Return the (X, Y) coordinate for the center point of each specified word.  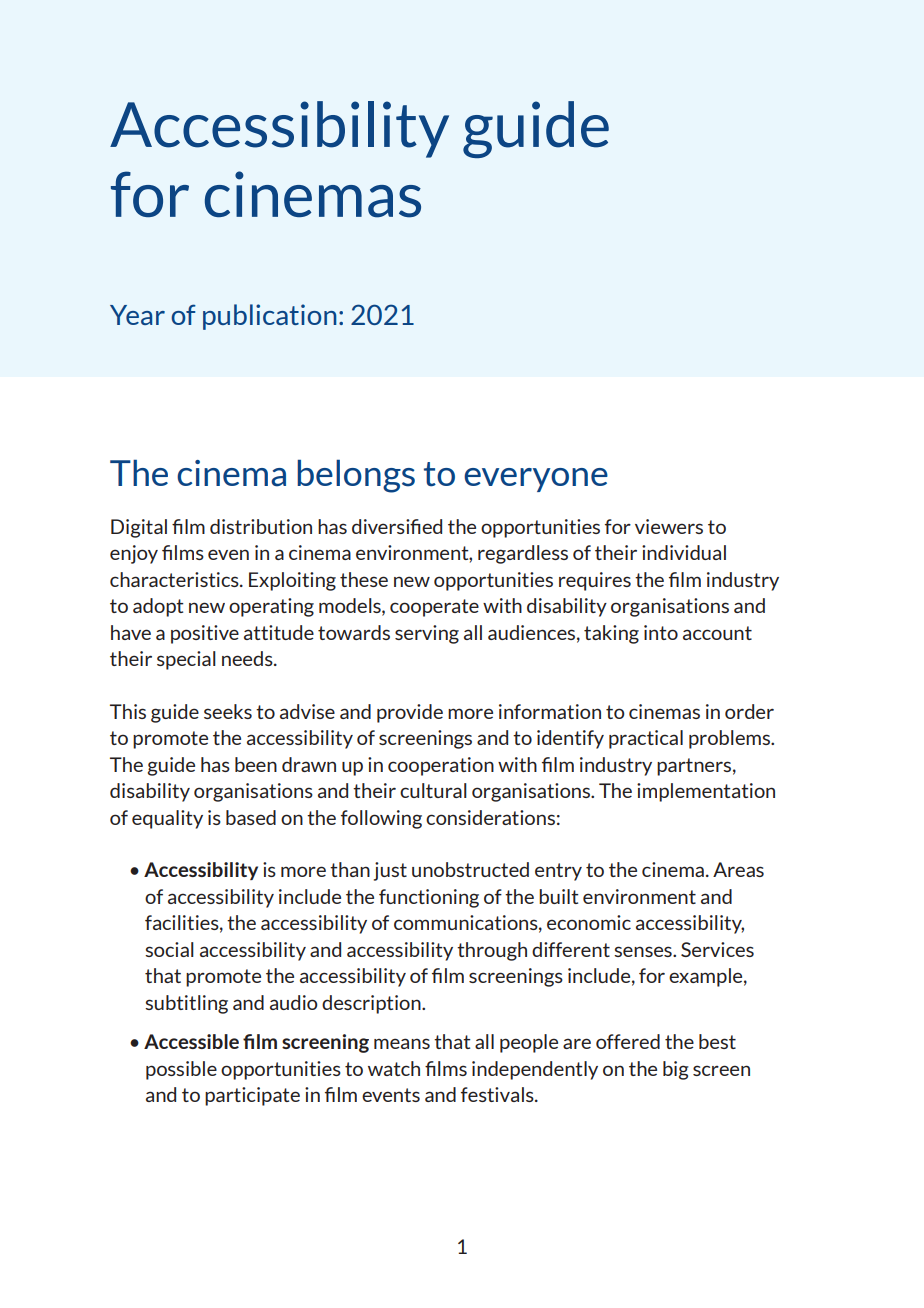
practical (646, 739)
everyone (536, 480)
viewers (669, 526)
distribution (261, 526)
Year (137, 315)
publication (270, 317)
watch (394, 1068)
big (676, 1070)
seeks (228, 711)
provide (410, 713)
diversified (397, 526)
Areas (738, 869)
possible (181, 1070)
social (169, 949)
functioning (429, 898)
